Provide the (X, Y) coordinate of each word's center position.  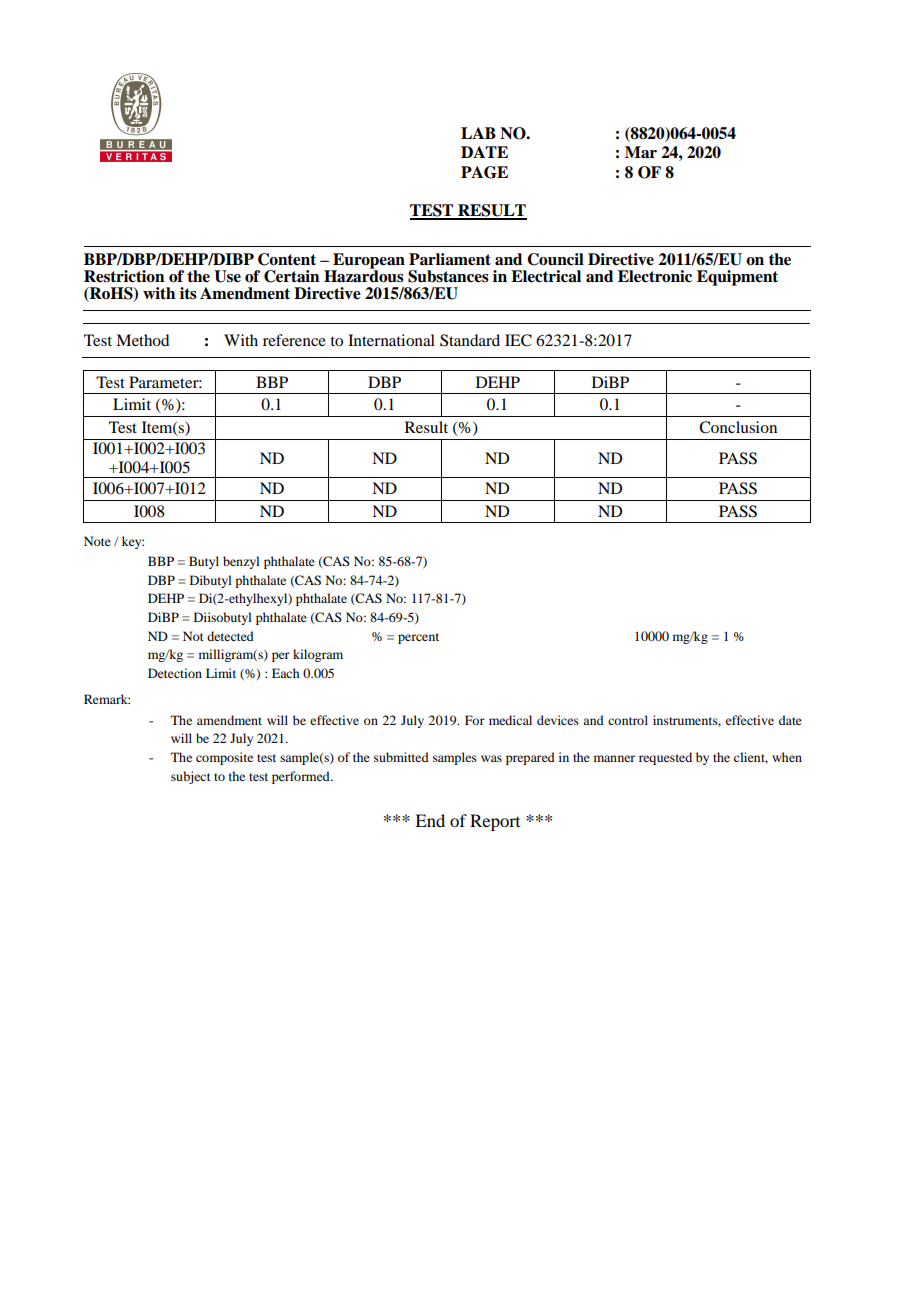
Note (97, 541)
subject (191, 777)
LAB (478, 133)
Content (287, 259)
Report (495, 822)
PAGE (484, 172)
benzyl (241, 562)
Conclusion (738, 427)
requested (665, 758)
